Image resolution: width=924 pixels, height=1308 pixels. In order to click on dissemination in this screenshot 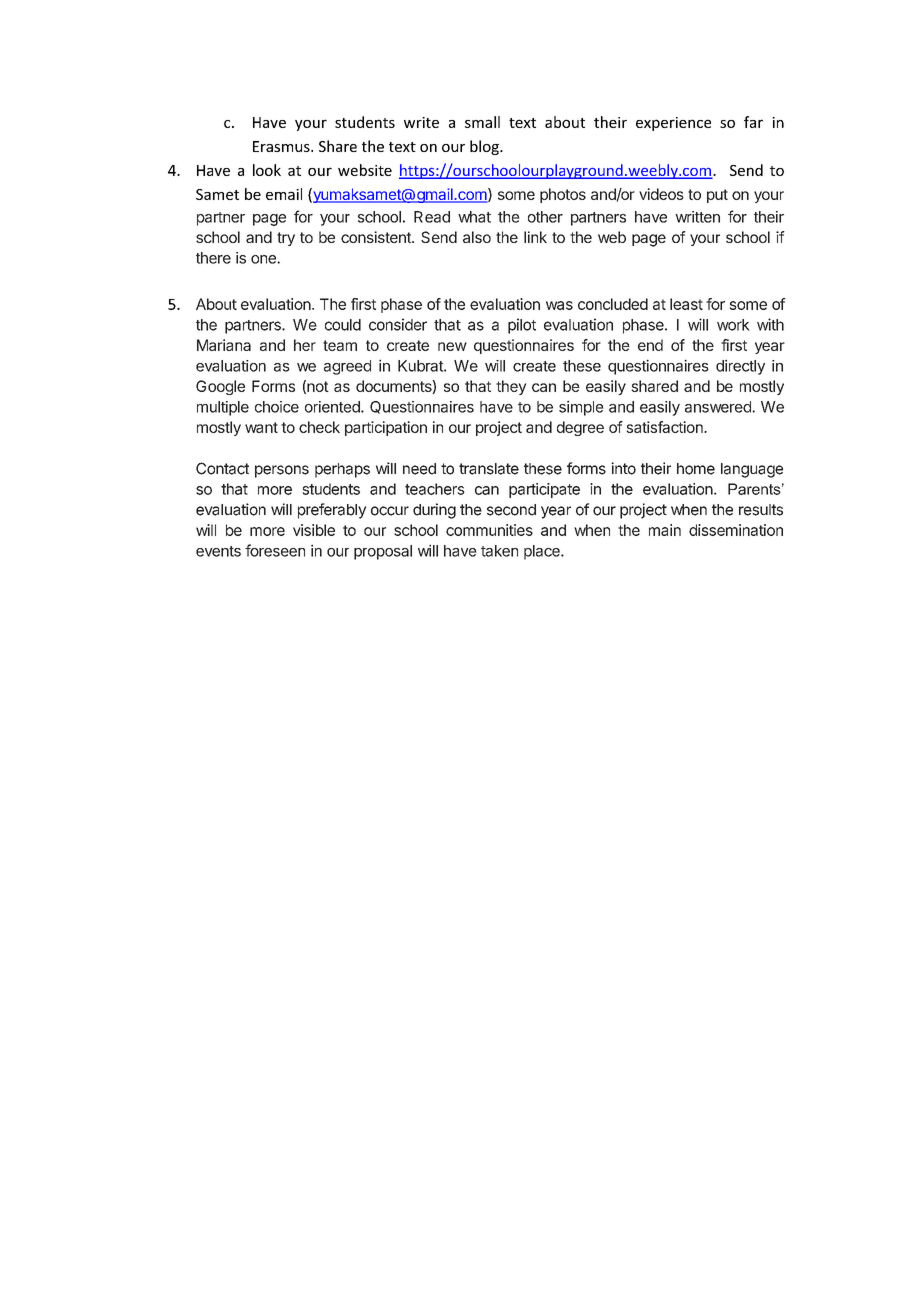, I will do `click(736, 530)`.
